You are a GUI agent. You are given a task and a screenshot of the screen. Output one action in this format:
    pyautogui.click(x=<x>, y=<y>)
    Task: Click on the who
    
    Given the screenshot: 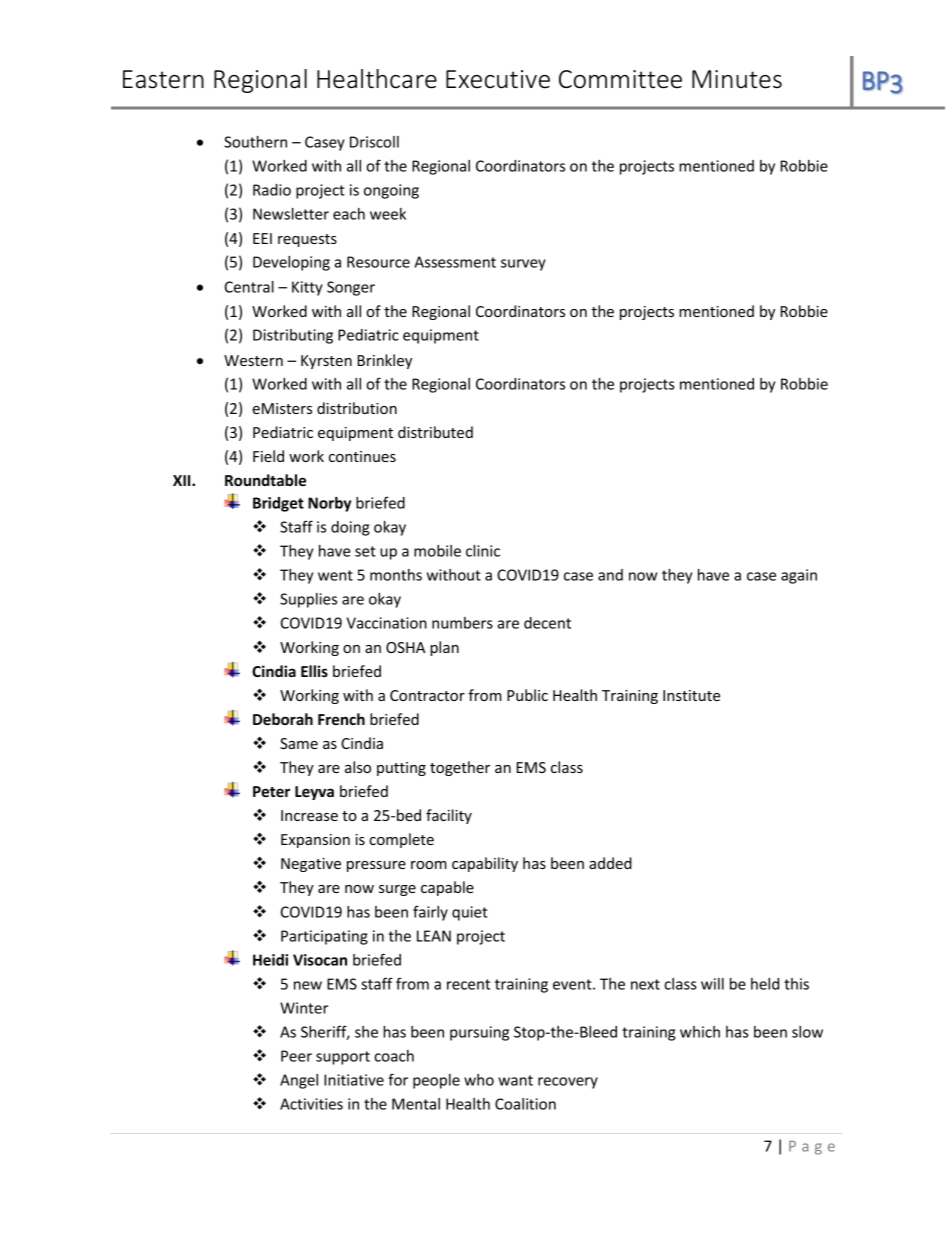 What is the action you would take?
    pyautogui.click(x=479, y=1080)
